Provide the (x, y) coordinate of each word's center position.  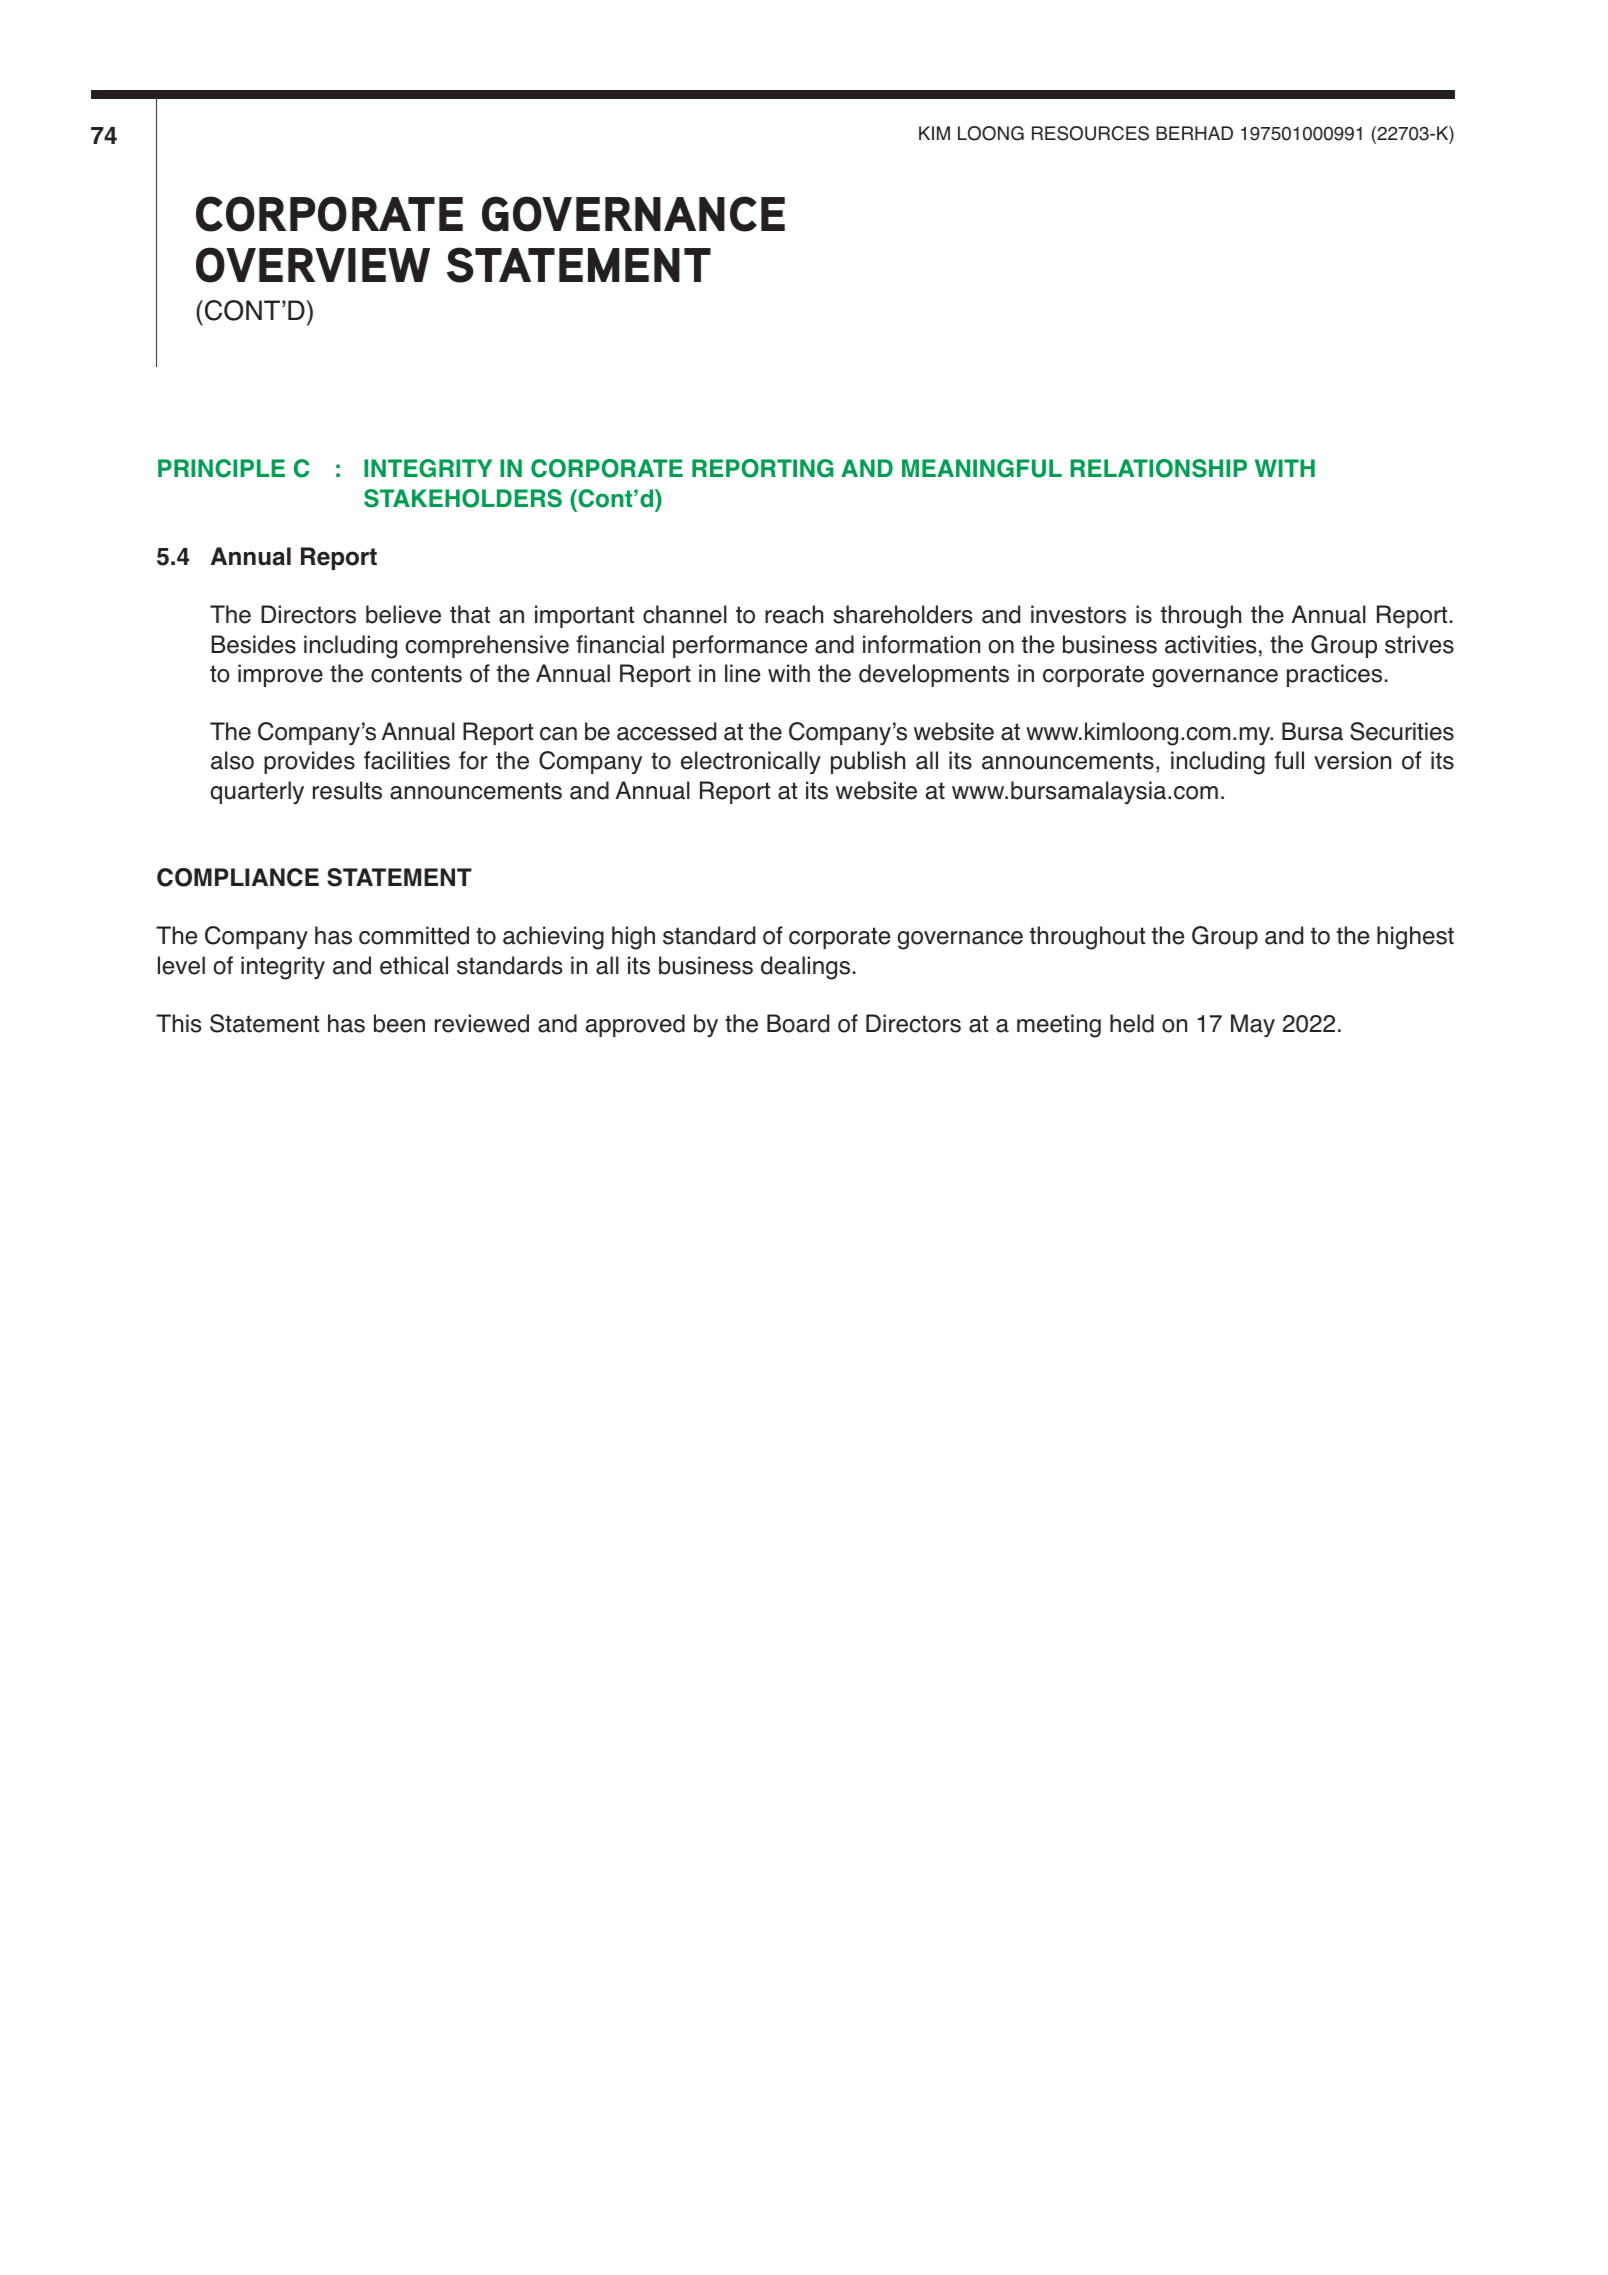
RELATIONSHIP (1158, 468)
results (347, 790)
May (1253, 1025)
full (1289, 760)
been (399, 1023)
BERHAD (1194, 133)
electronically (751, 762)
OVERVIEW (313, 265)
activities (1211, 644)
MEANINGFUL (982, 468)
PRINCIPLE (221, 468)
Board (798, 1023)
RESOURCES (1090, 133)
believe (403, 614)
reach (794, 614)
